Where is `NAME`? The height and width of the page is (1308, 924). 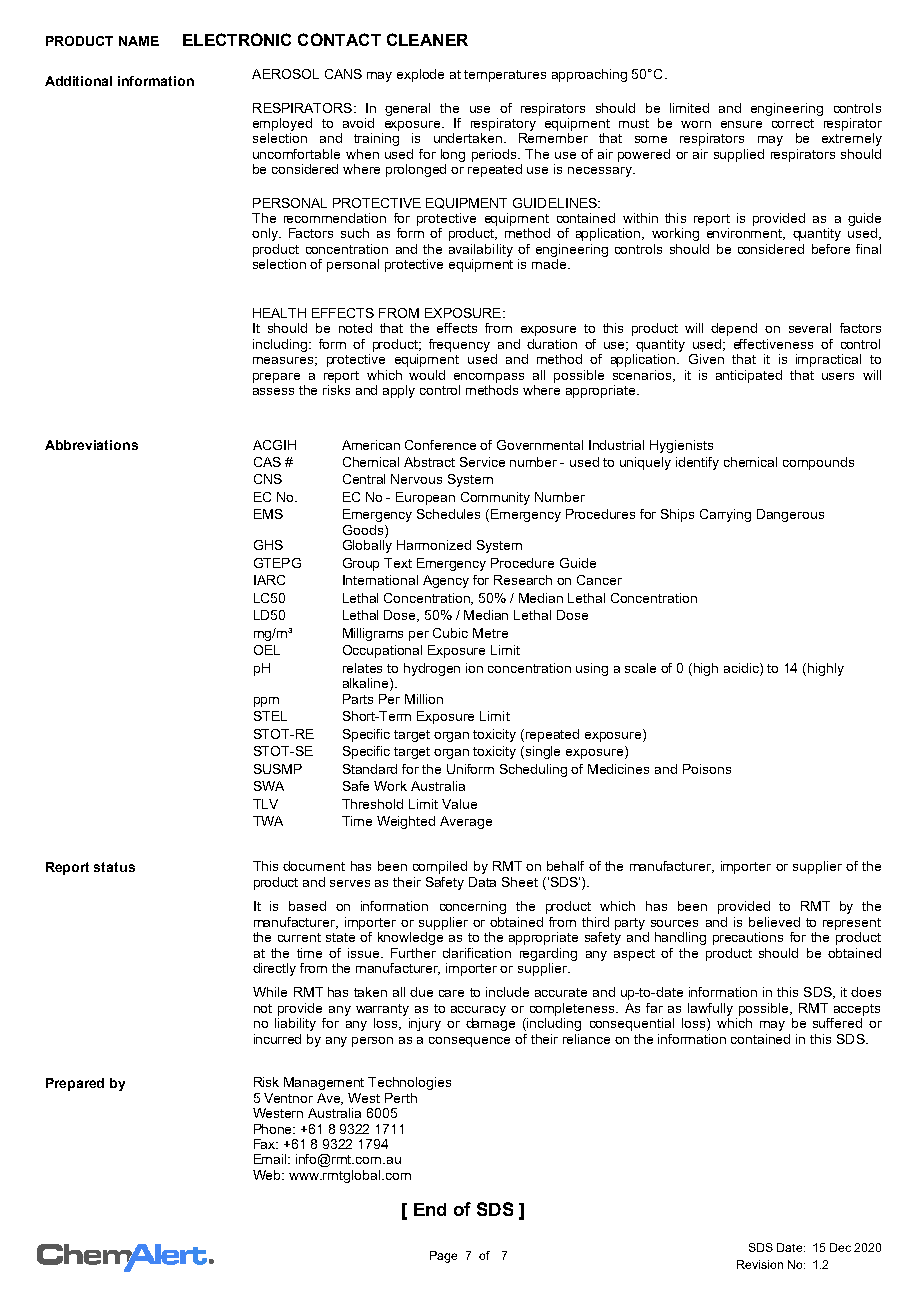
NAME is located at coordinates (139, 41).
